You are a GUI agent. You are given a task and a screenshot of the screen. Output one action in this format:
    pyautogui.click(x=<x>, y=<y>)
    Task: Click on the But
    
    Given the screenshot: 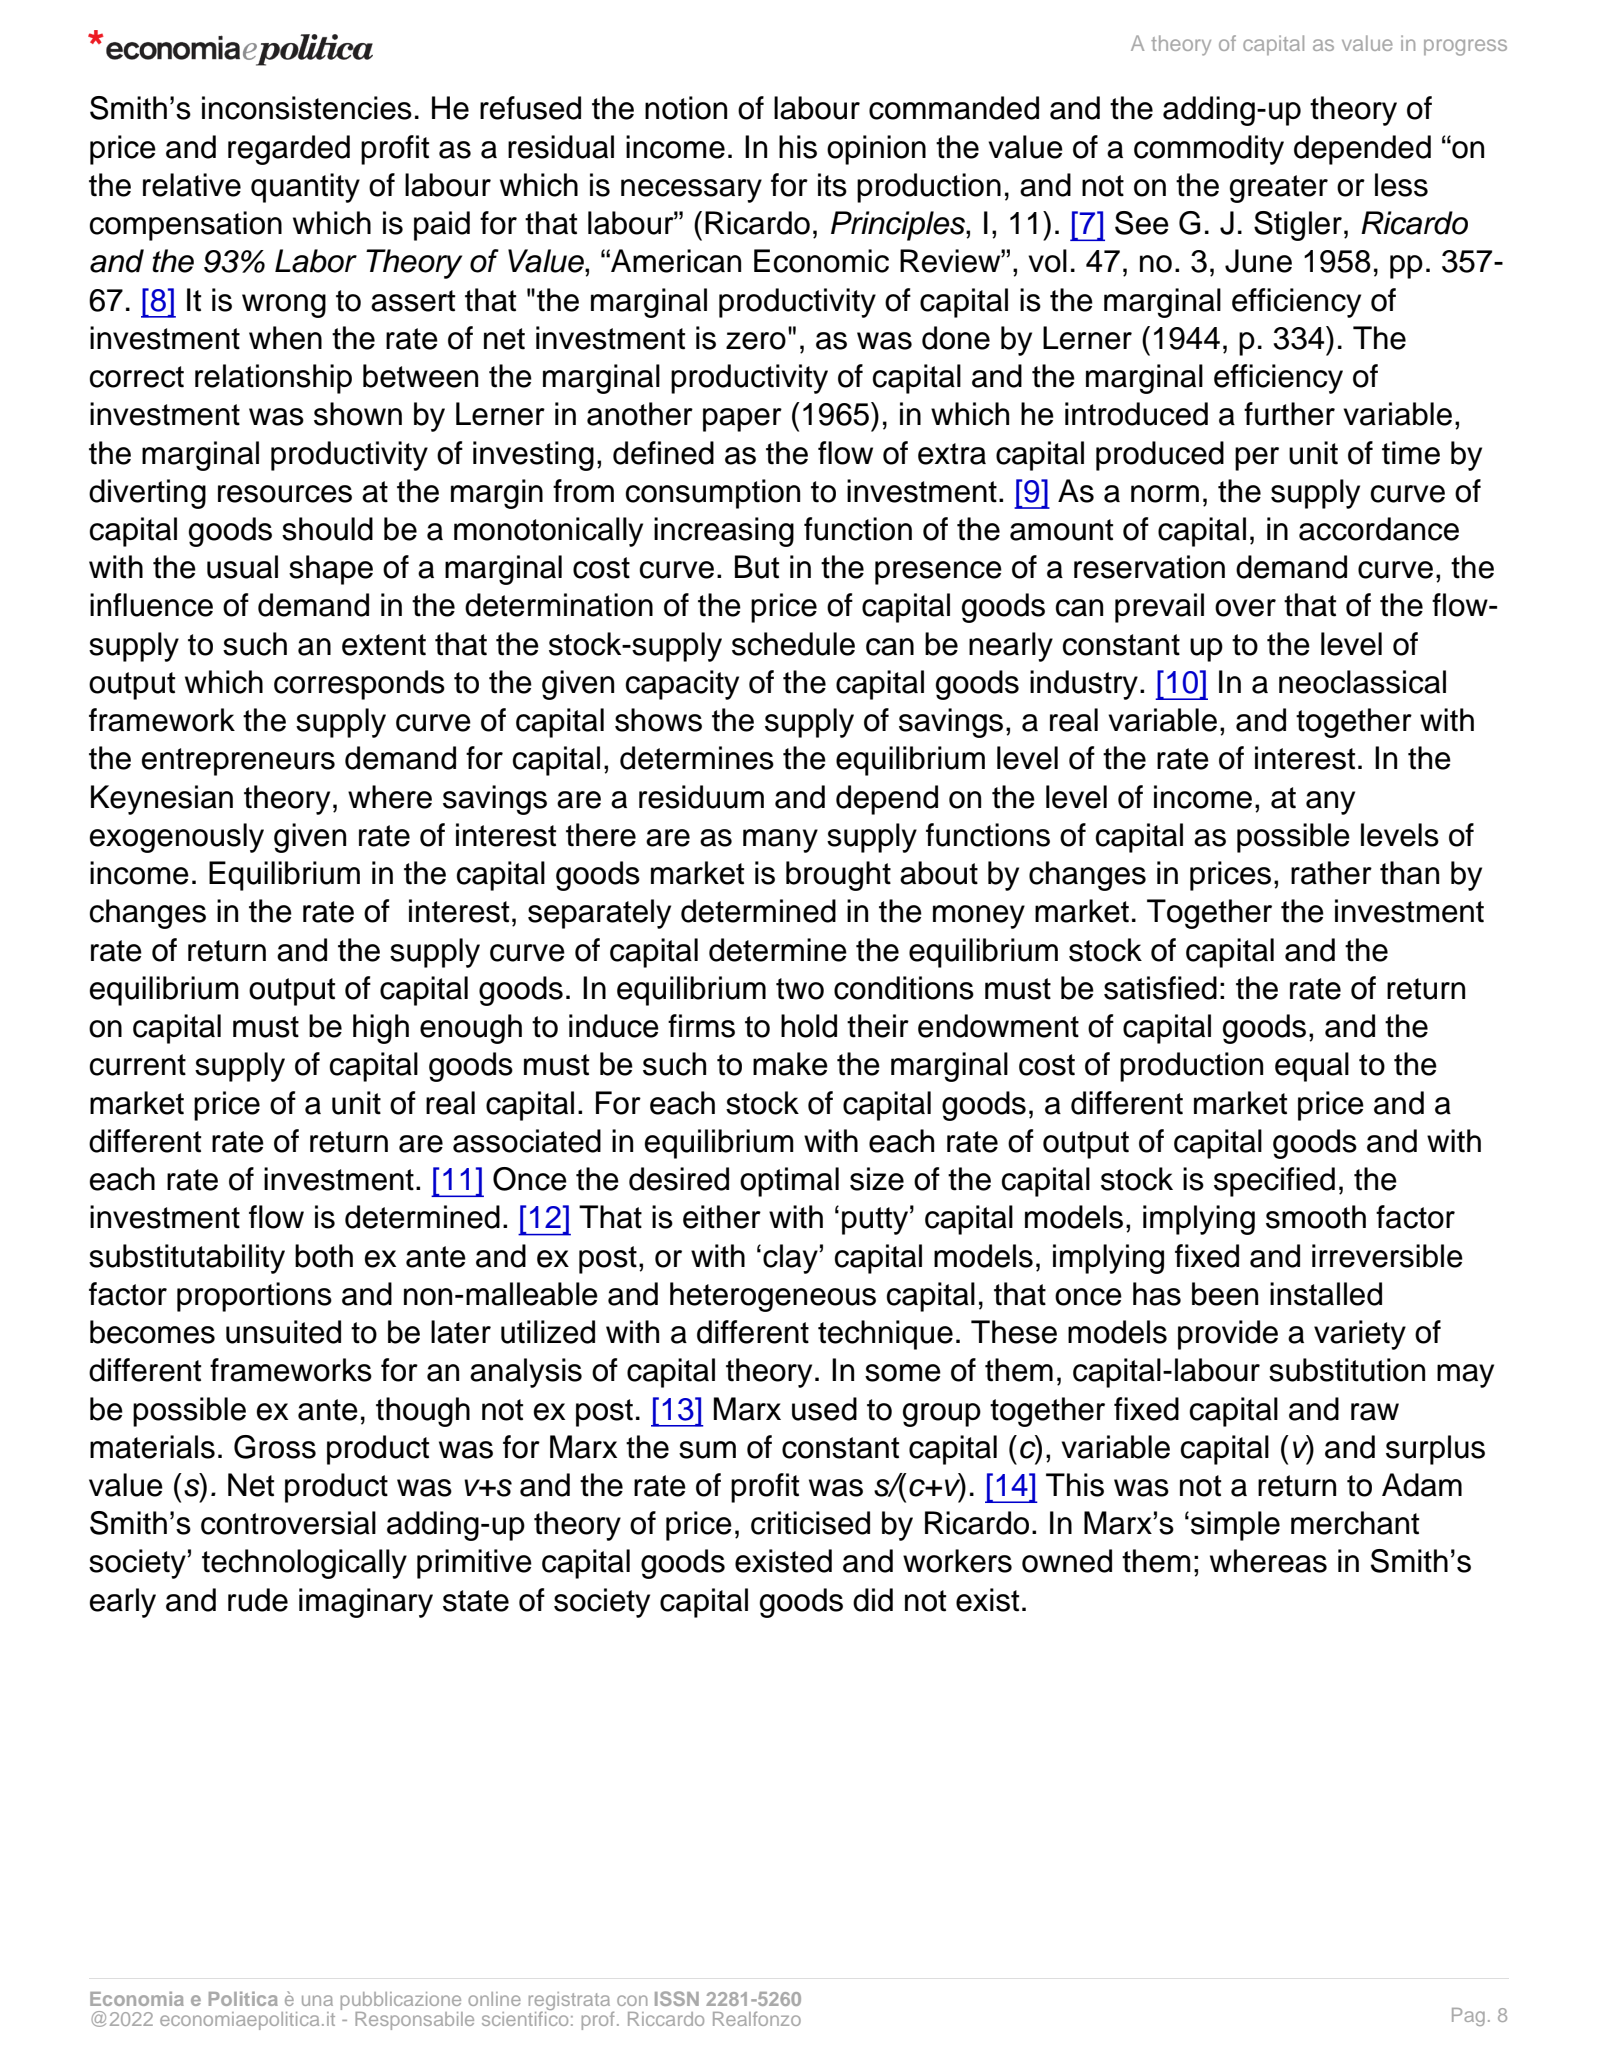 What is the action you would take?
    pyautogui.click(x=757, y=567)
